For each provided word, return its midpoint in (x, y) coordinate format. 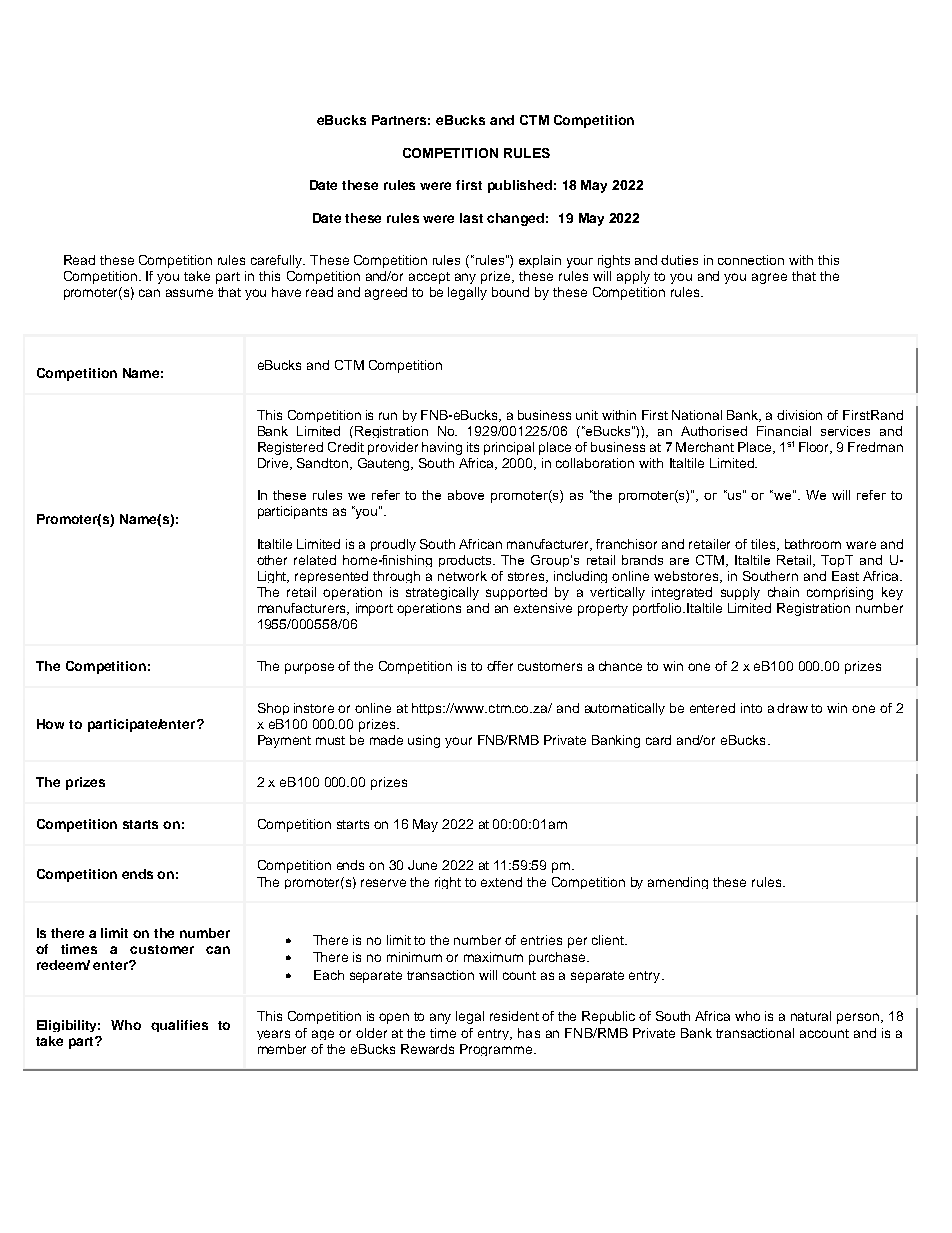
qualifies (179, 1026)
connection (751, 260)
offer (500, 666)
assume (189, 293)
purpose (309, 668)
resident (514, 1016)
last (471, 218)
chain (783, 592)
